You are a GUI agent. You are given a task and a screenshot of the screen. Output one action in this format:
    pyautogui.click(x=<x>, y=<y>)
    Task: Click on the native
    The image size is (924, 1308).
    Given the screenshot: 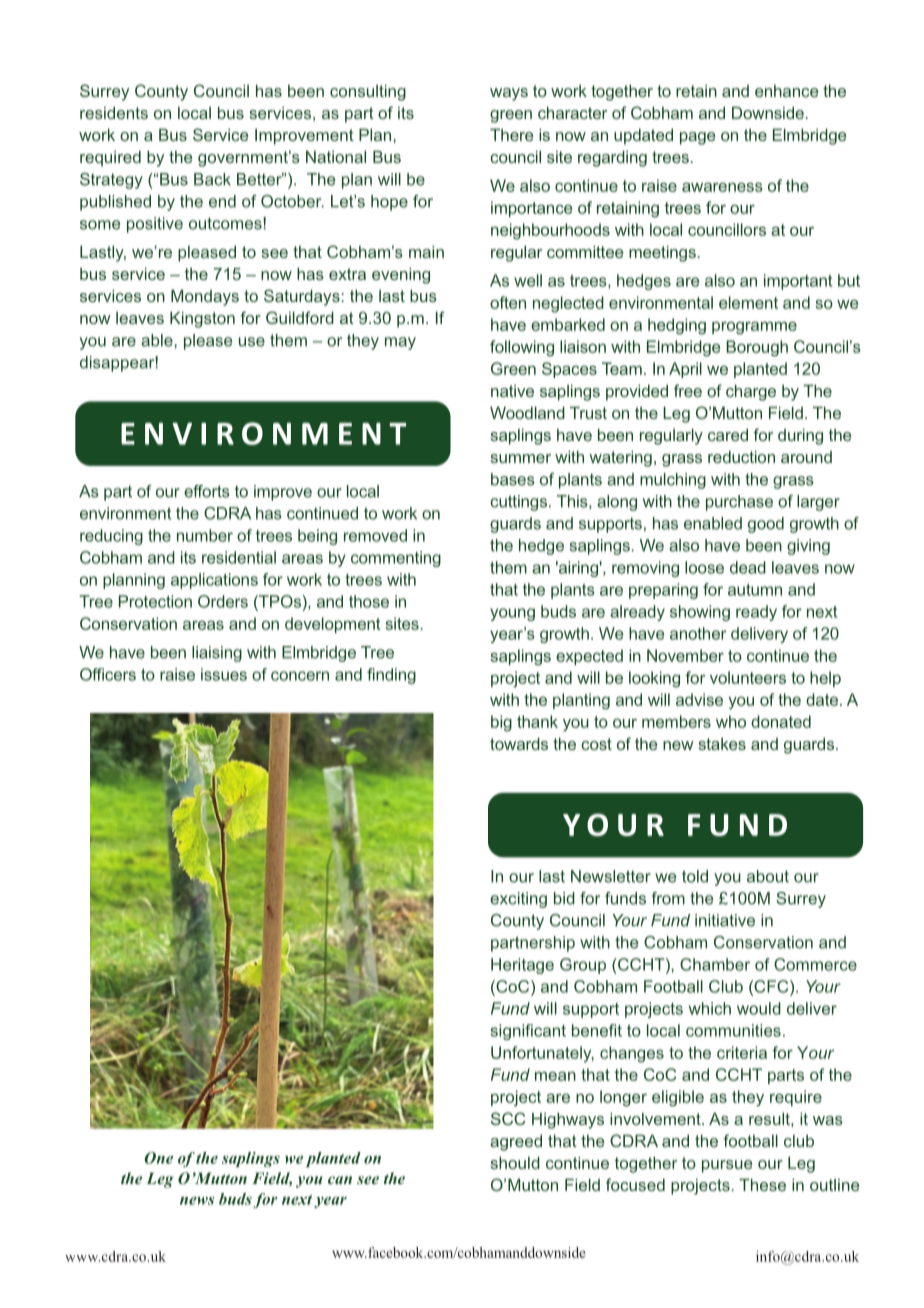 What is the action you would take?
    pyautogui.click(x=512, y=391)
